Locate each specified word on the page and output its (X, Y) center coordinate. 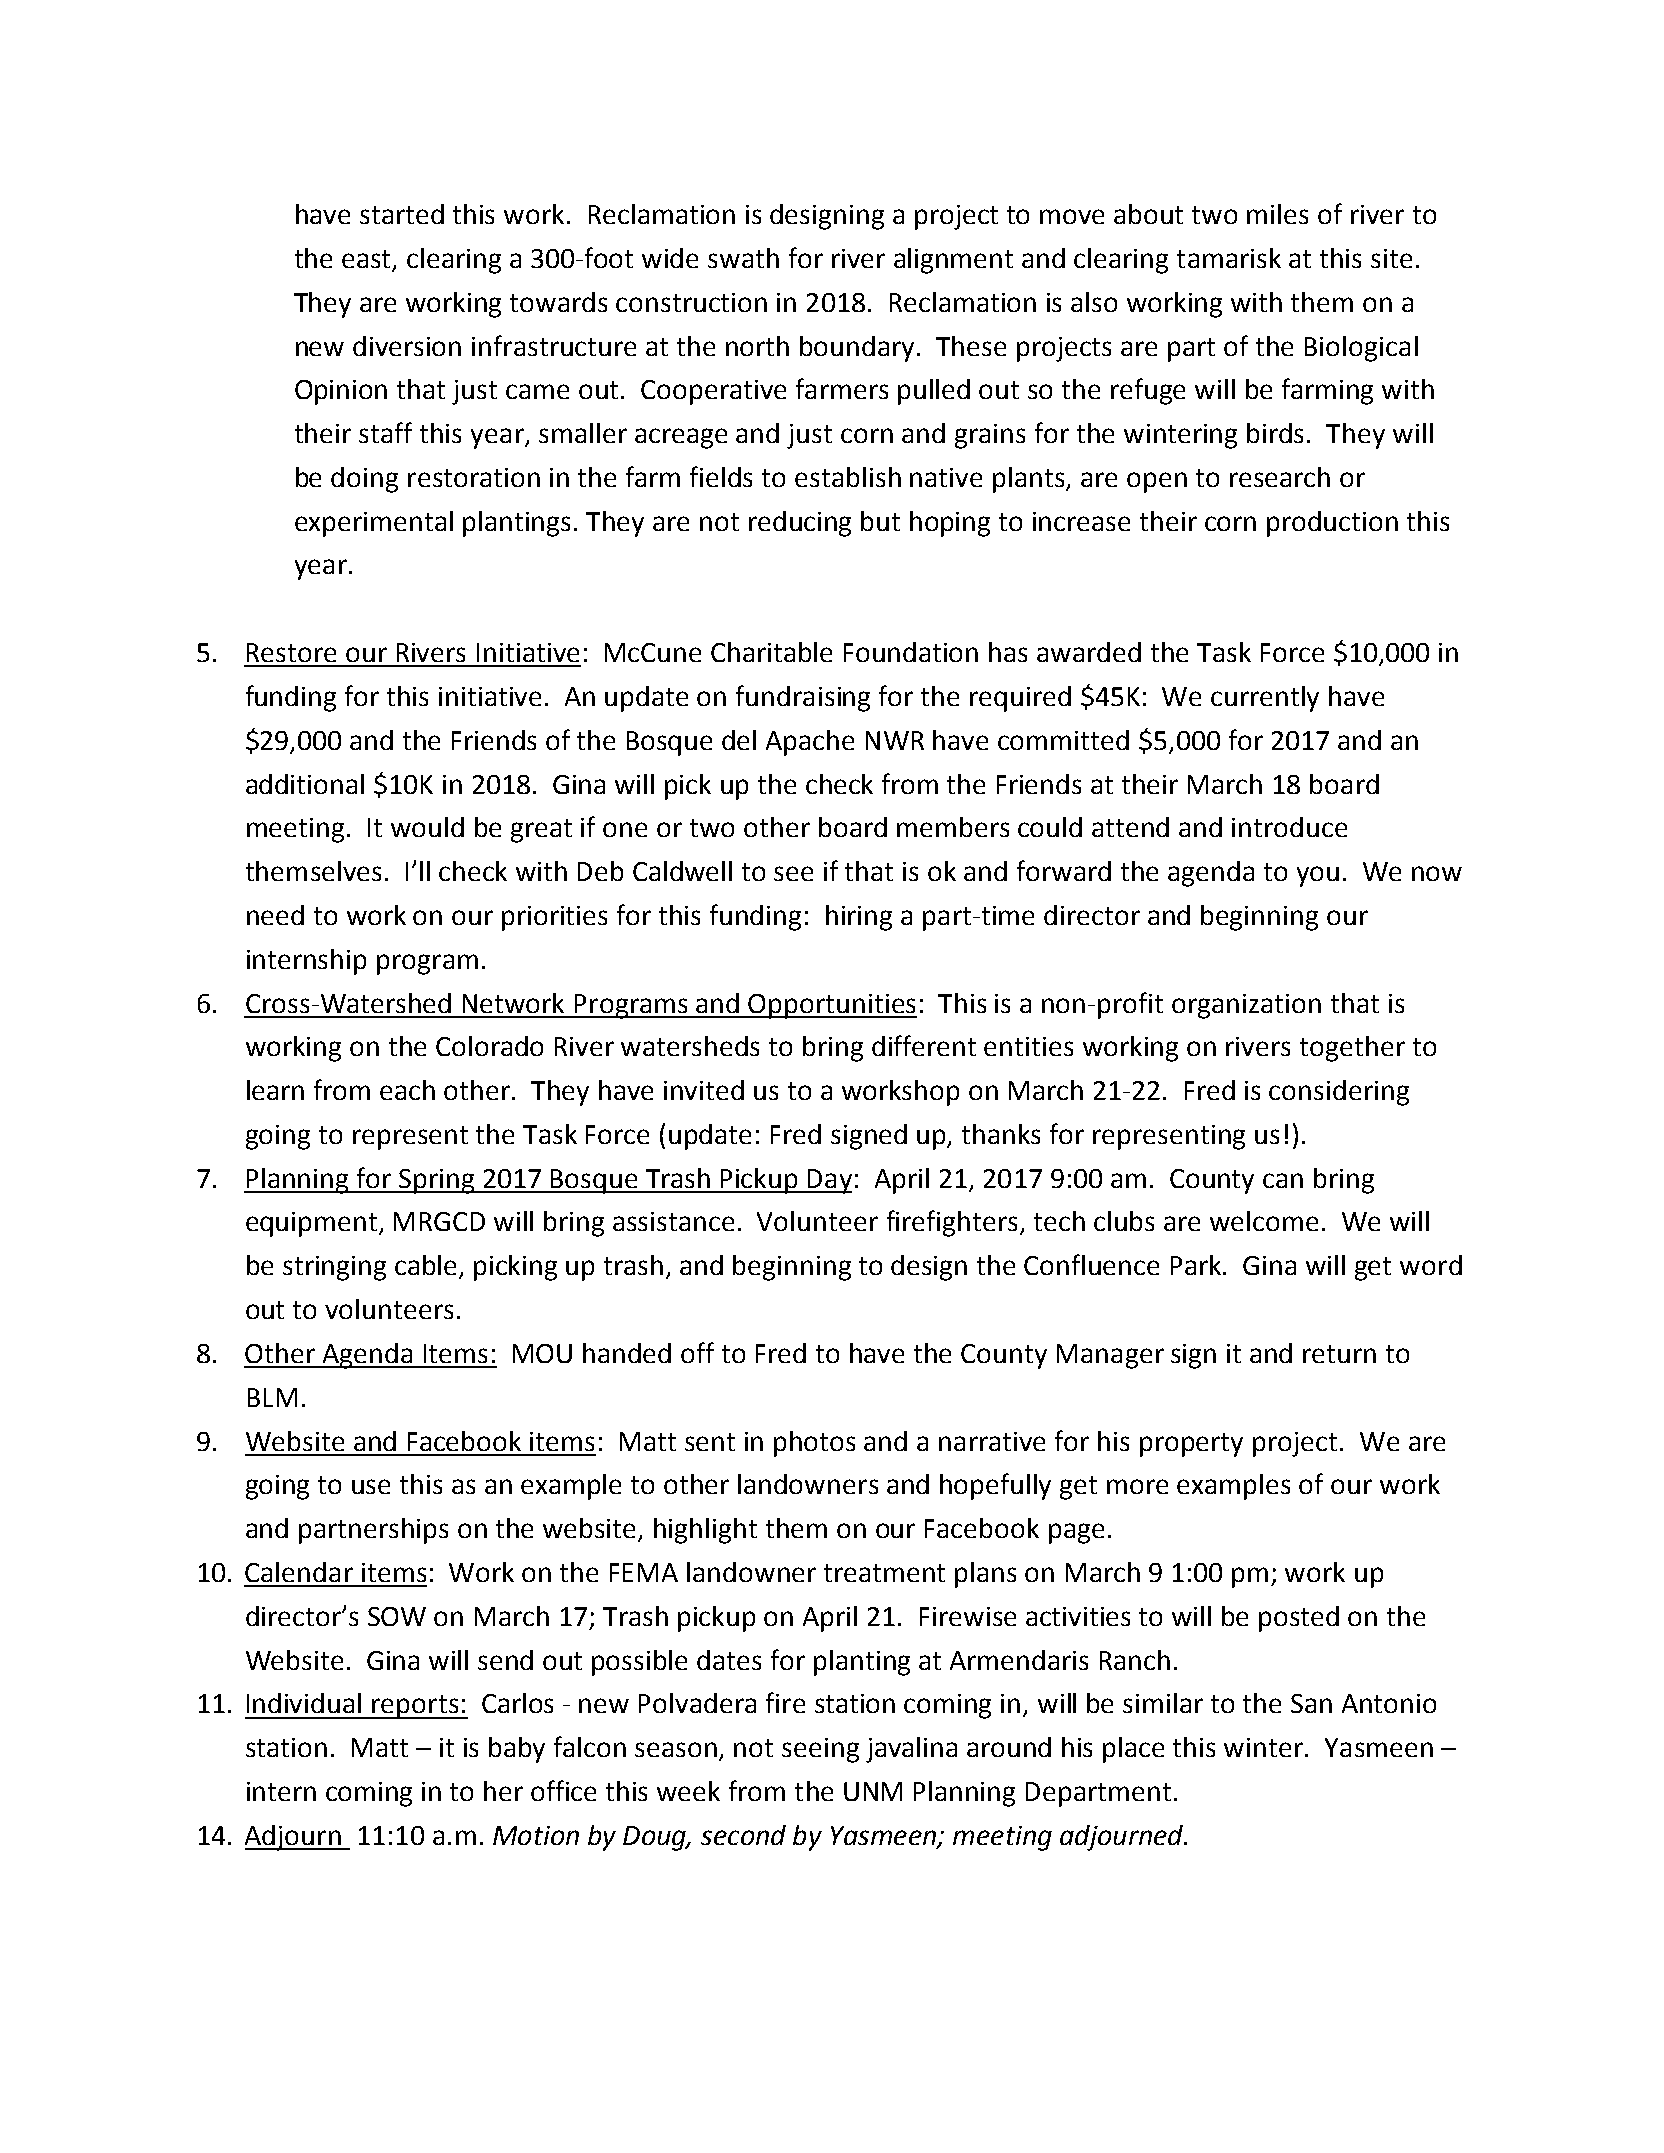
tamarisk (1229, 258)
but (880, 521)
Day (829, 1181)
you (1318, 876)
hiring (859, 918)
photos (814, 1444)
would (427, 827)
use (371, 1486)
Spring (437, 1181)
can (1283, 1180)
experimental (374, 524)
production (1332, 524)
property (1191, 1445)
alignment (953, 261)
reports (415, 1707)
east (368, 260)
